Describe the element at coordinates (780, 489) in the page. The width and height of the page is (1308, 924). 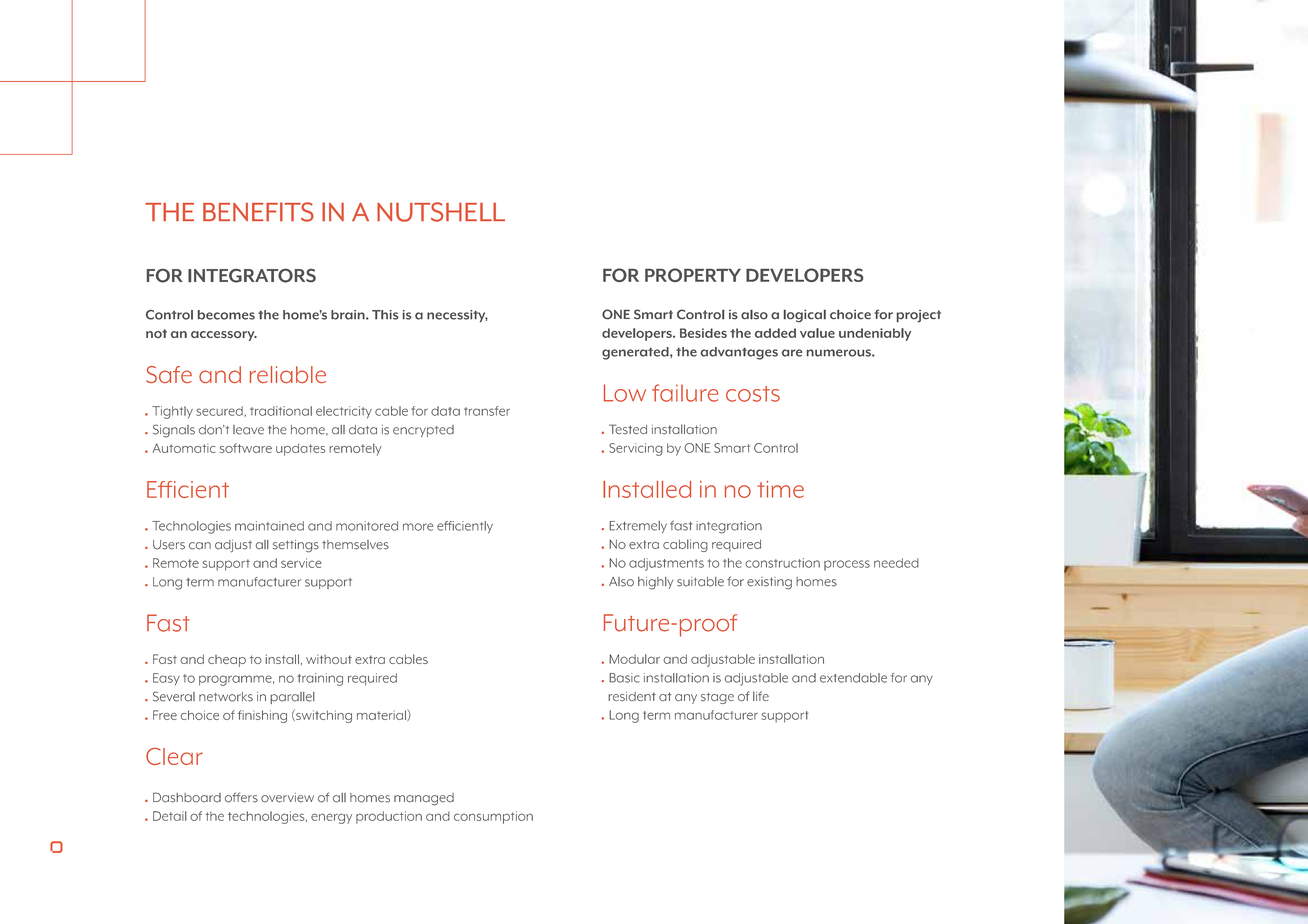
I see `time` at that location.
